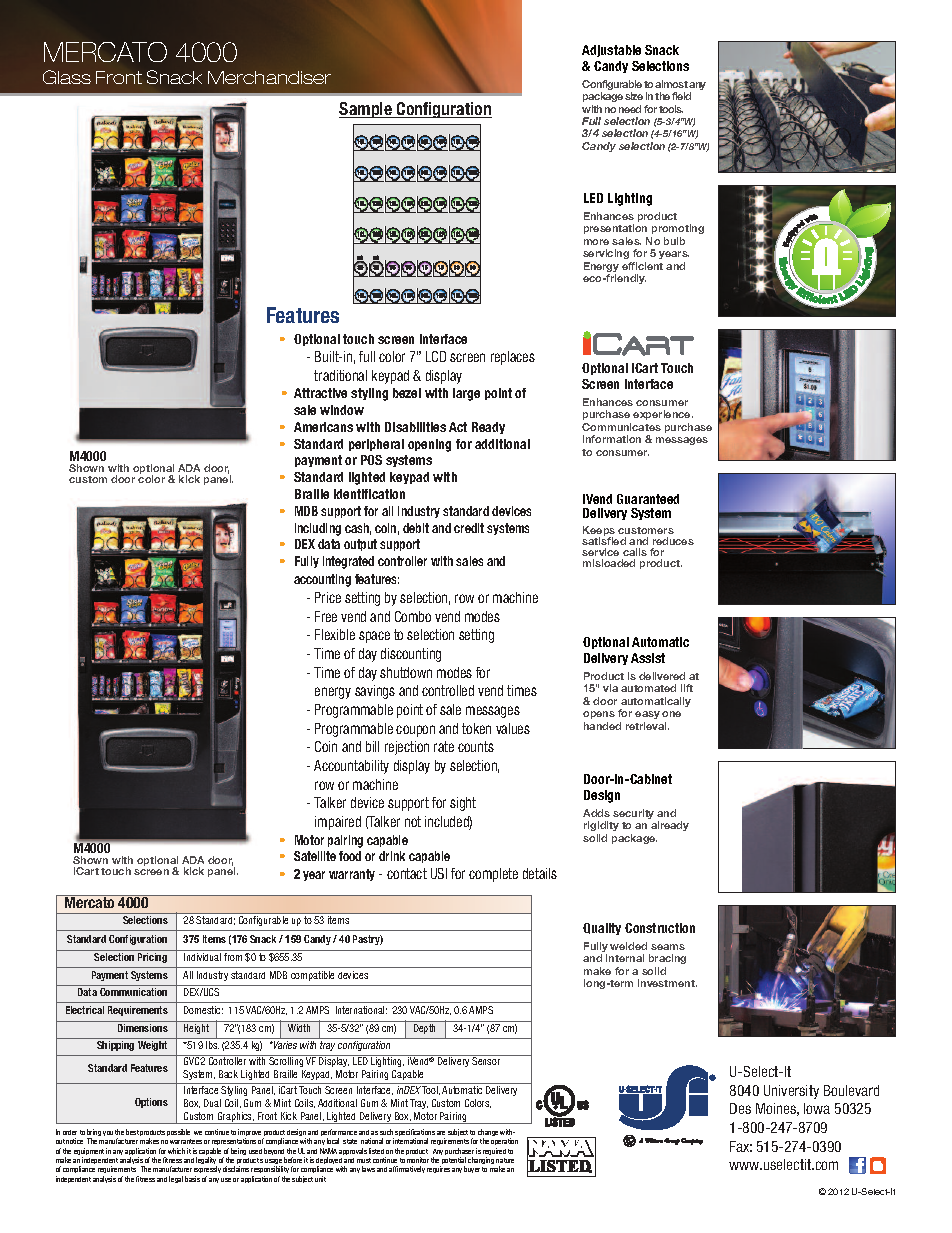 The width and height of the screenshot is (952, 1233). Describe the element at coordinates (673, 541) in the screenshot. I see `reduces` at that location.
